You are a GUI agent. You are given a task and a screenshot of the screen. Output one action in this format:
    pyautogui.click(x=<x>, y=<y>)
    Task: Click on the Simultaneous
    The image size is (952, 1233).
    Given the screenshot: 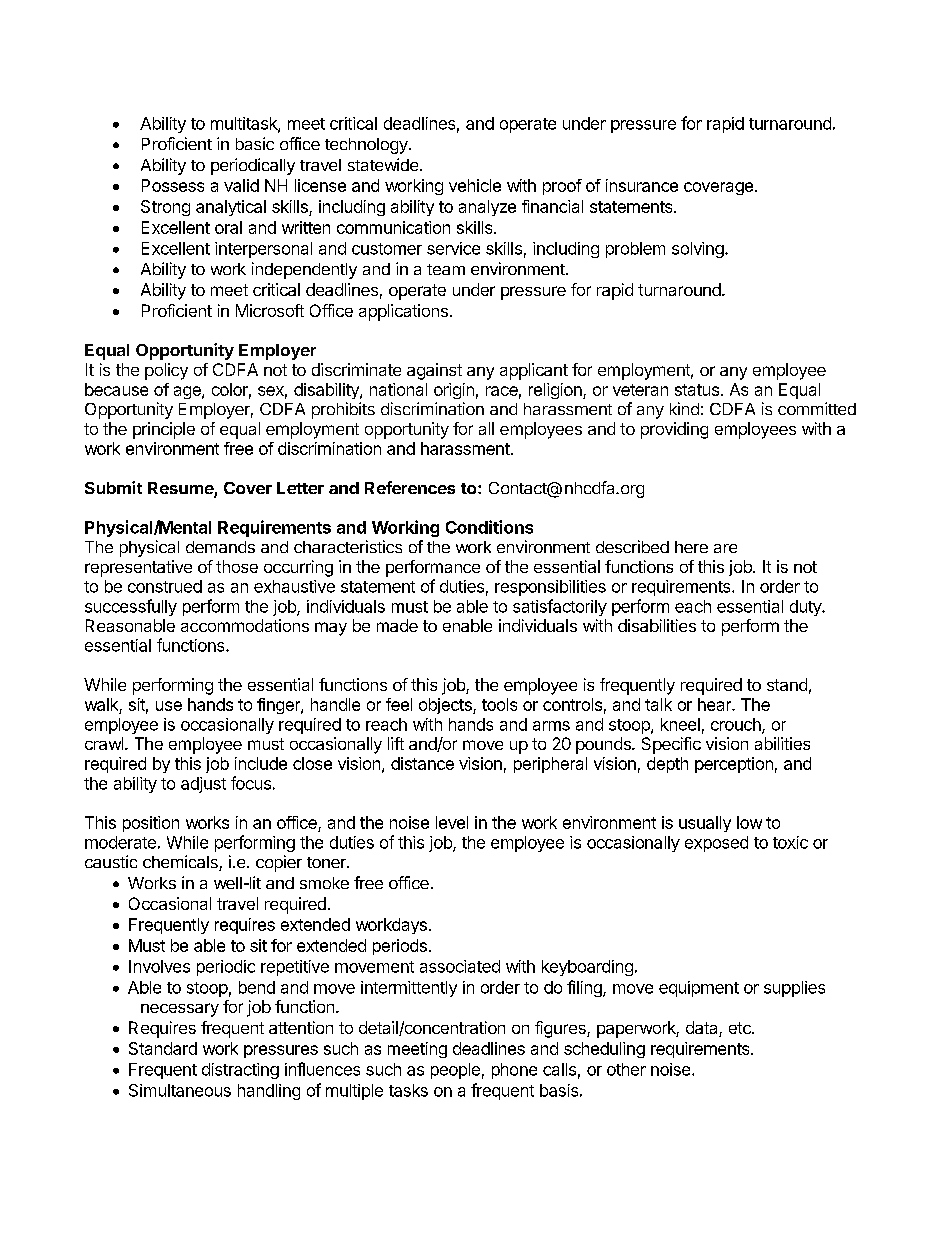 What is the action you would take?
    pyautogui.click(x=180, y=1090)
